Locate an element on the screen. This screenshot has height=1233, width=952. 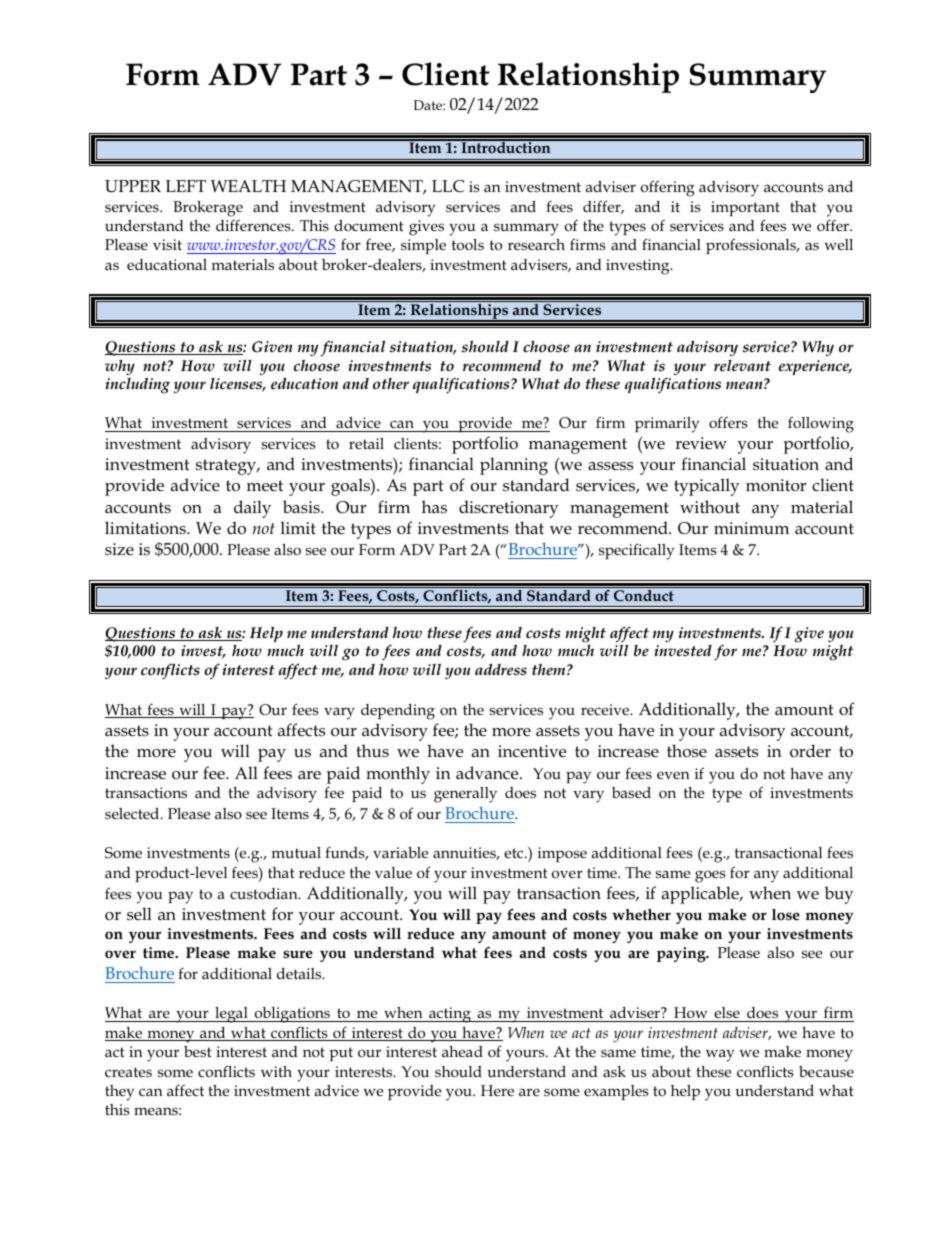
best is located at coordinates (198, 1051).
